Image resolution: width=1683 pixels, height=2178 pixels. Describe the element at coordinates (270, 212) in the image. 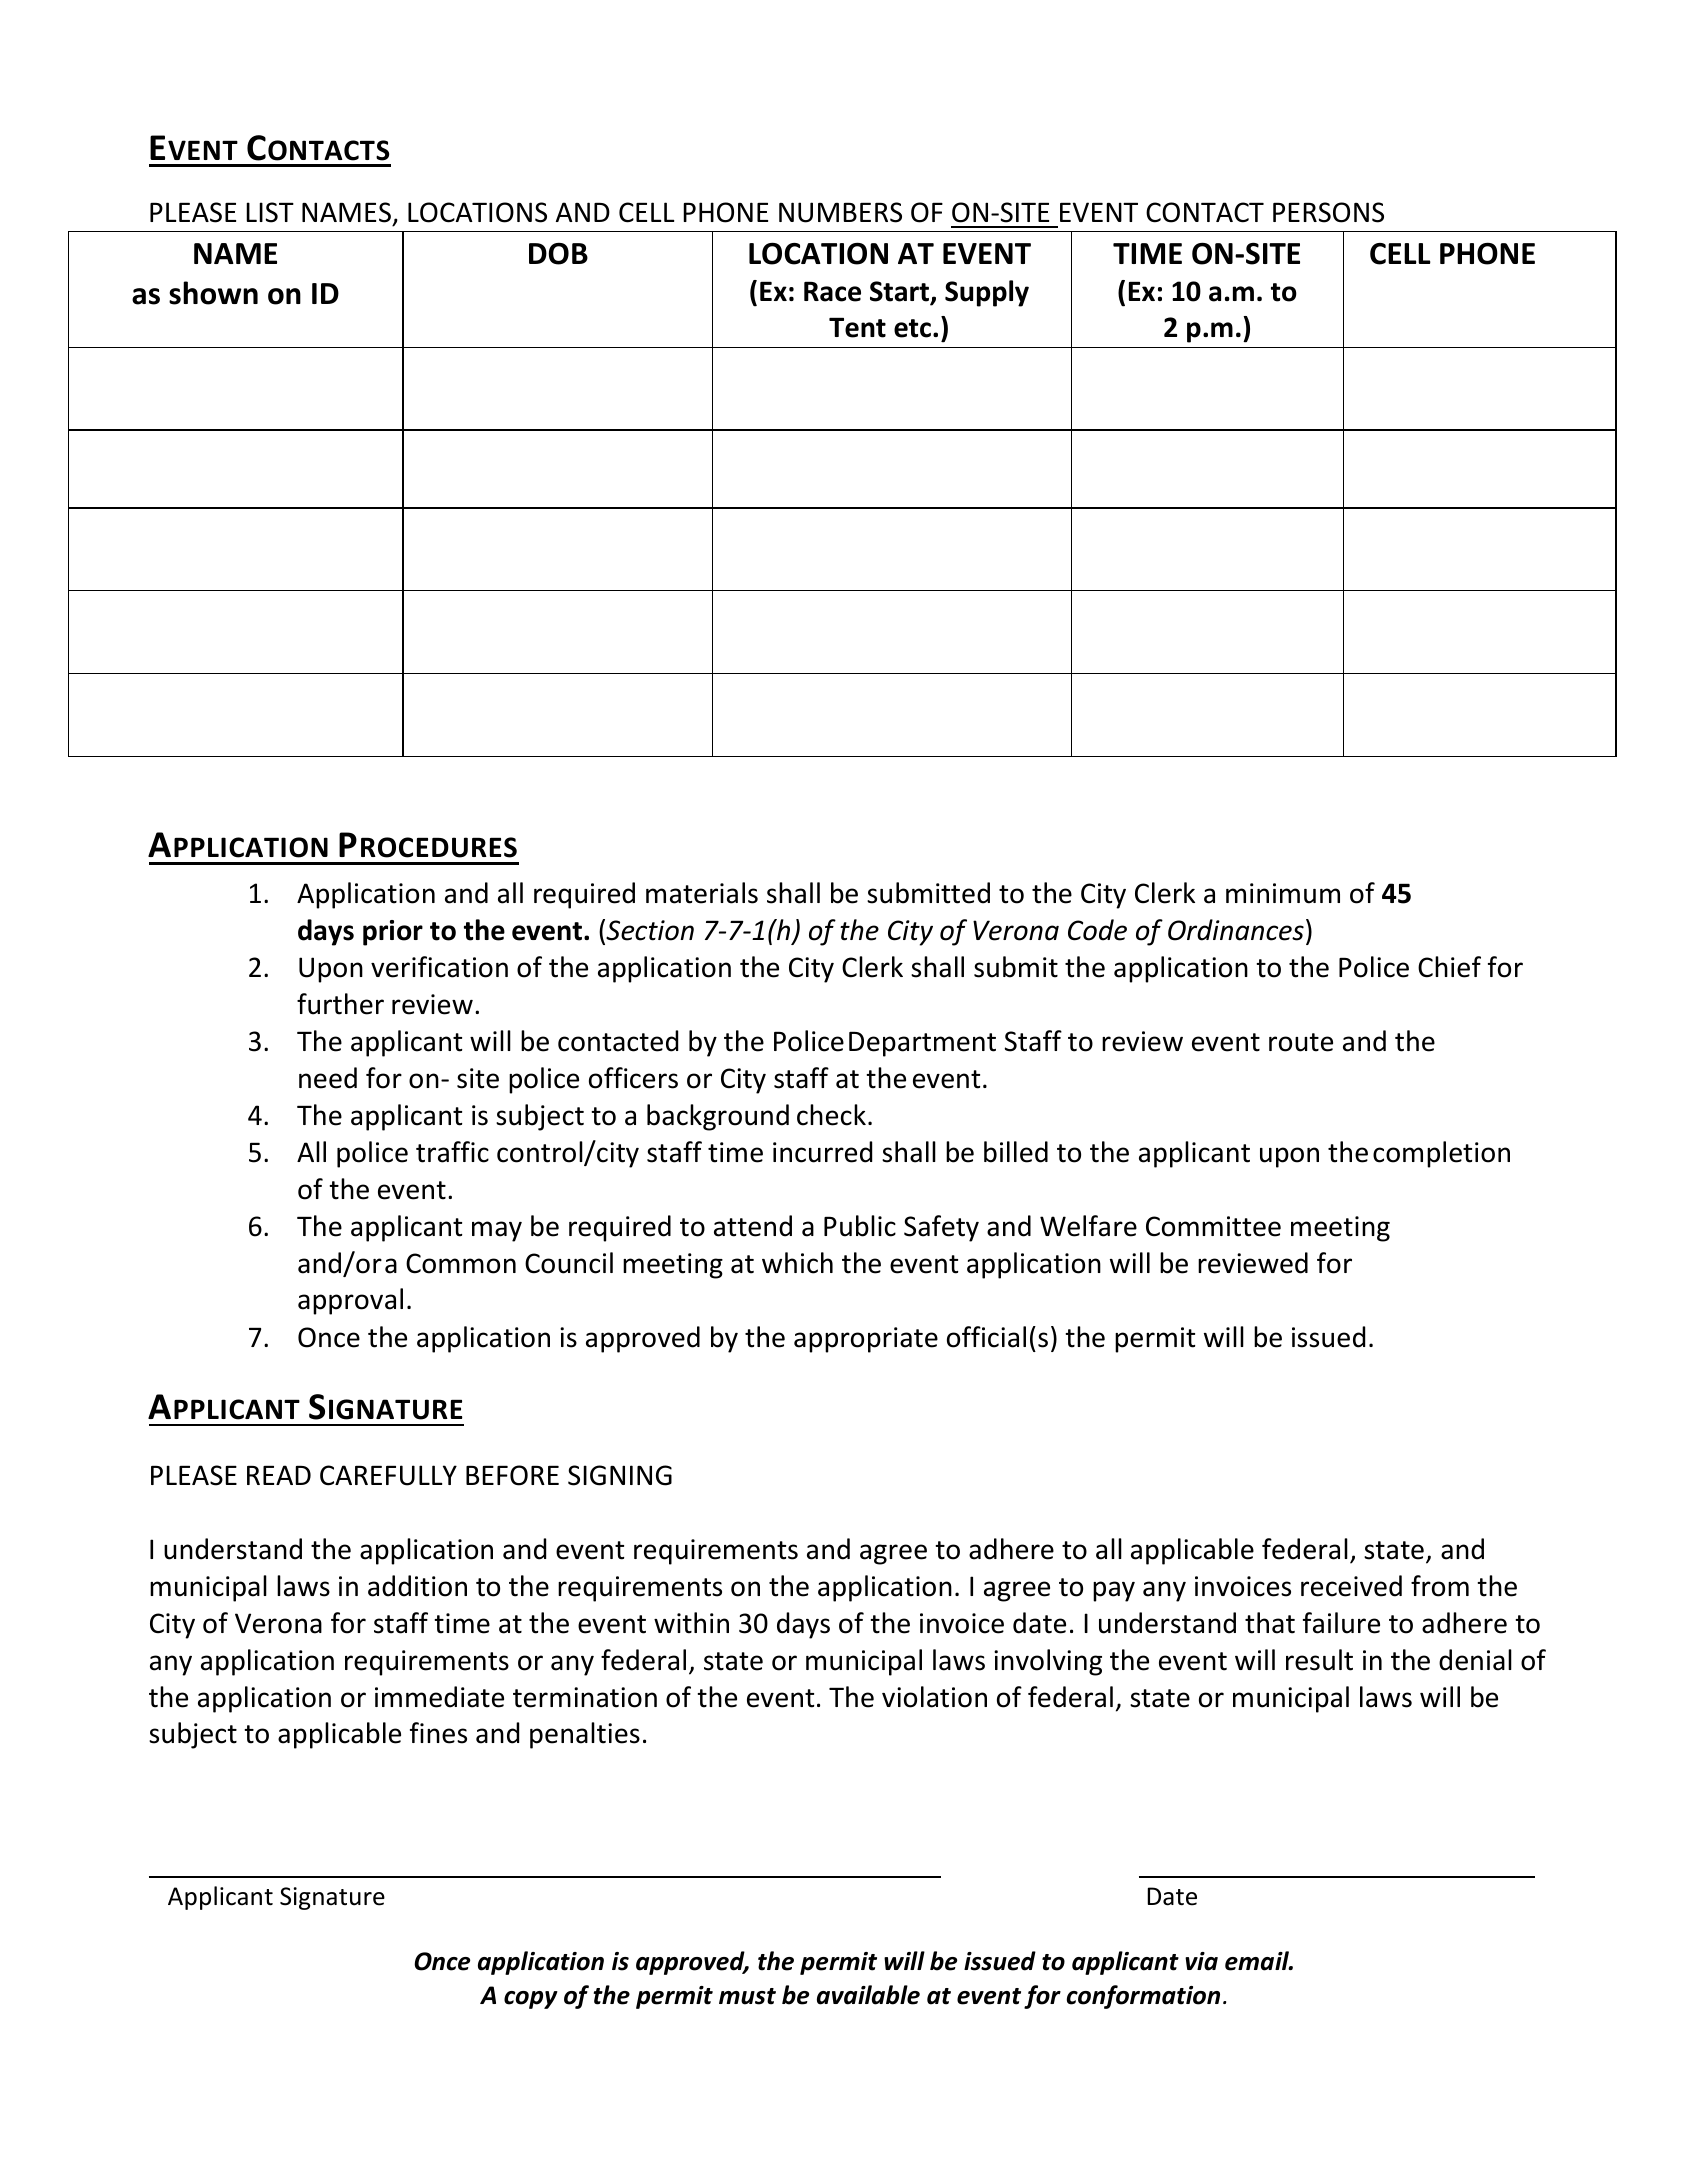

I see `LIST` at that location.
